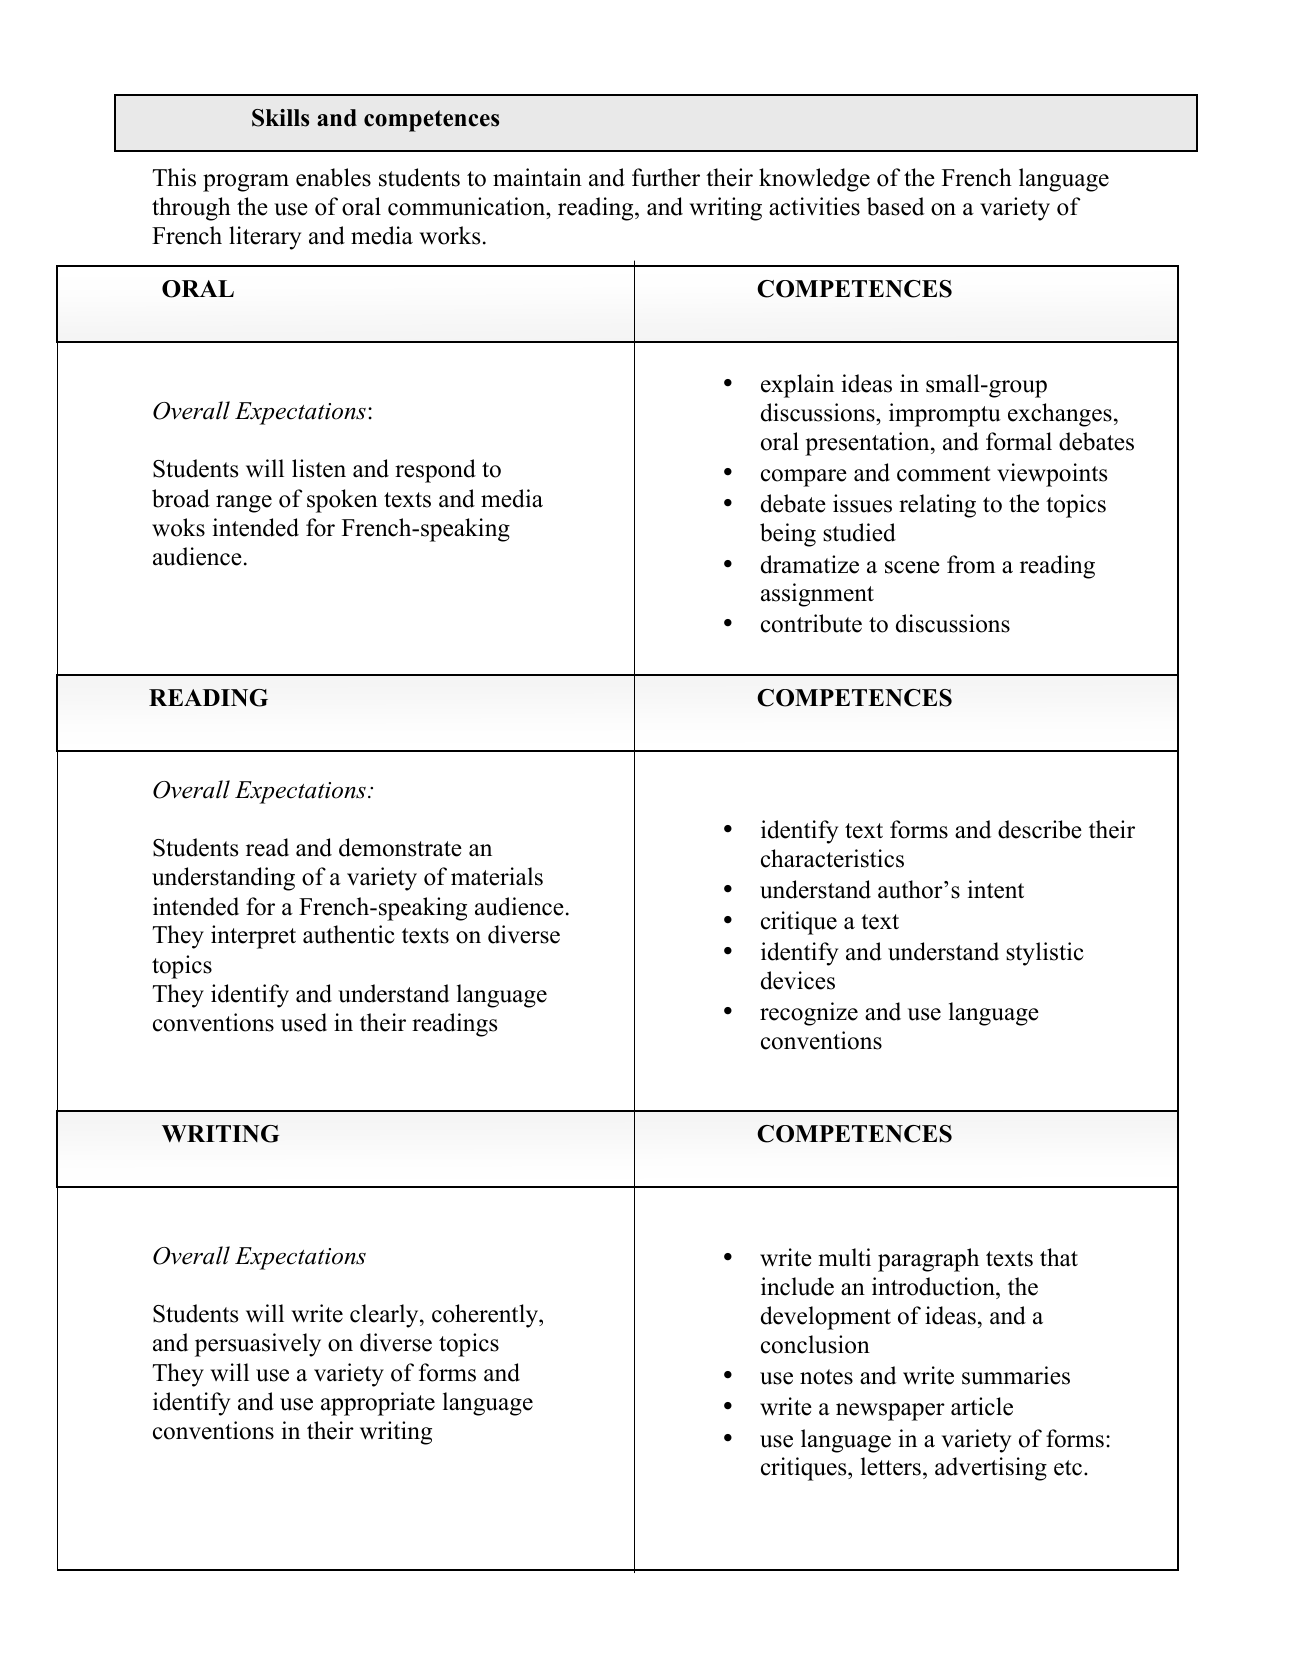 This screenshot has height=1672, width=1292. What do you see at coordinates (497, 876) in the screenshot?
I see `materials` at bounding box center [497, 876].
